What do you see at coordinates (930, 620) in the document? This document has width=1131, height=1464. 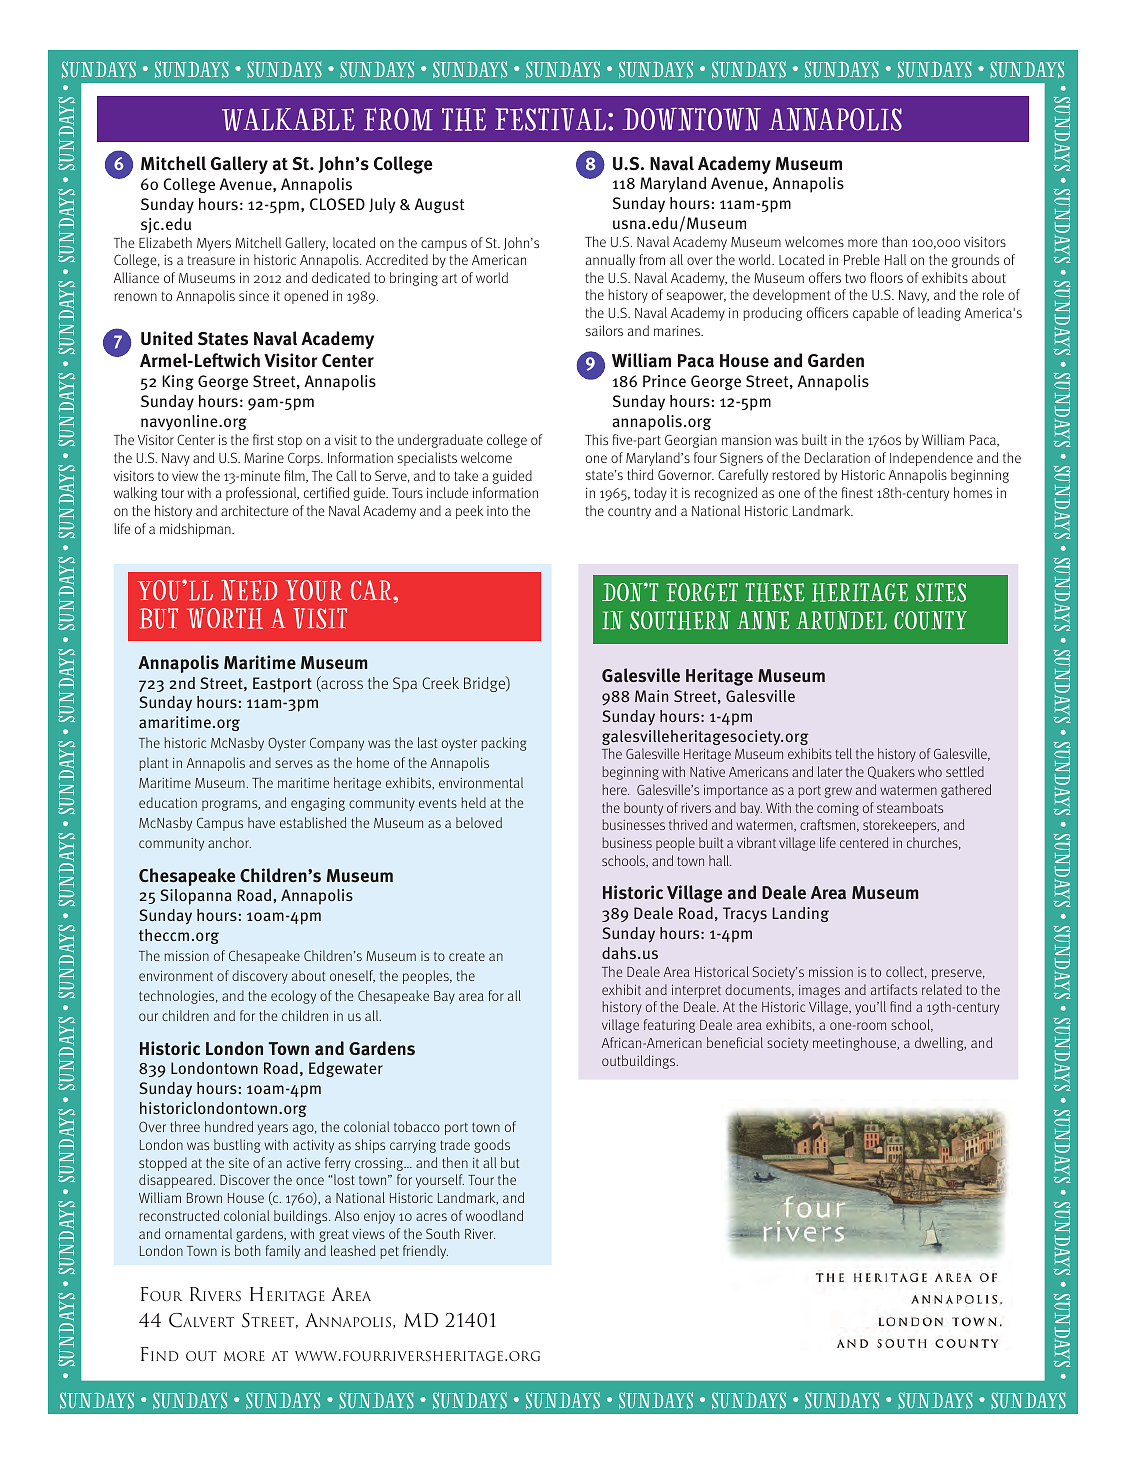 I see `County` at bounding box center [930, 620].
